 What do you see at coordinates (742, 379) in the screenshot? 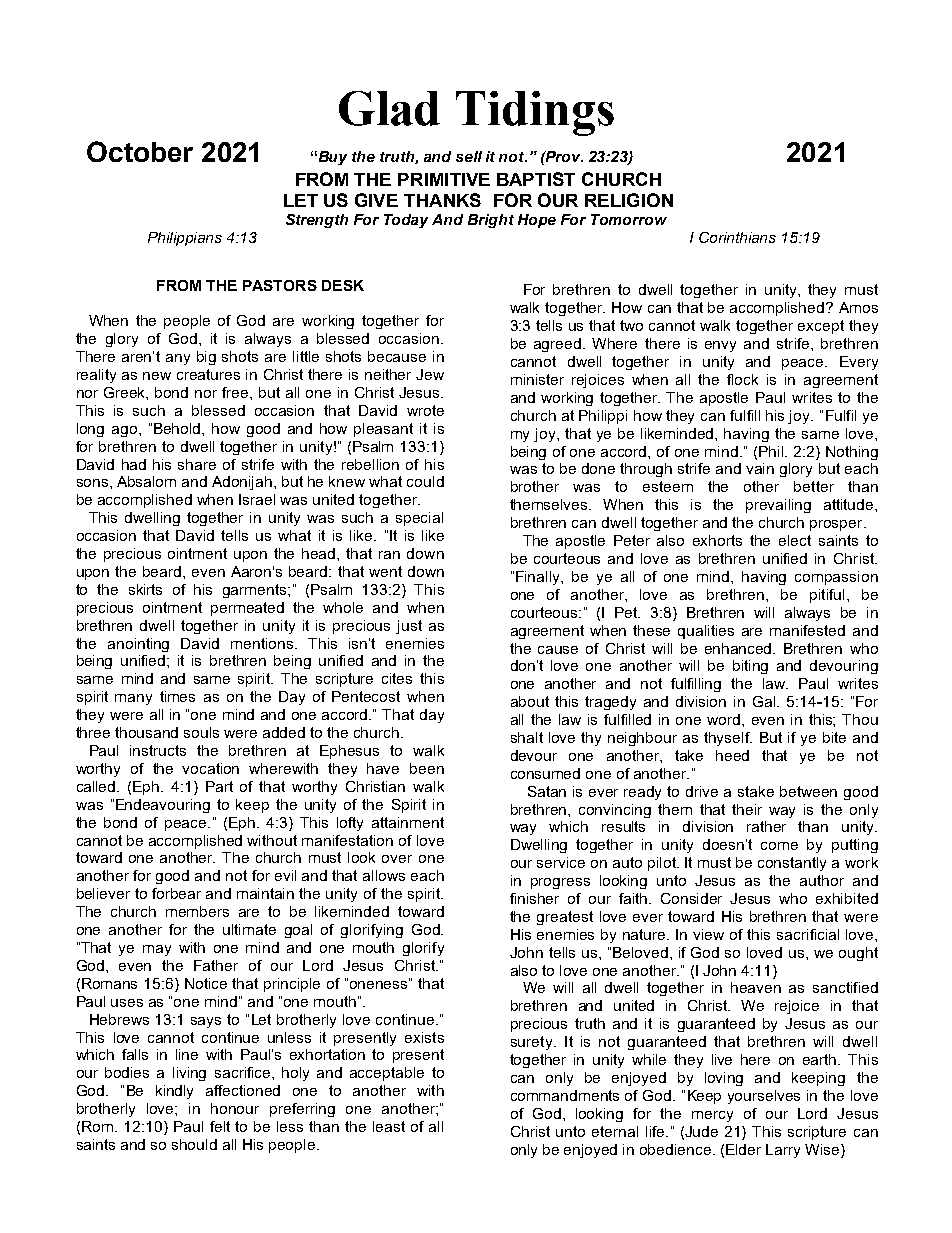
I see `flock` at bounding box center [742, 379].
